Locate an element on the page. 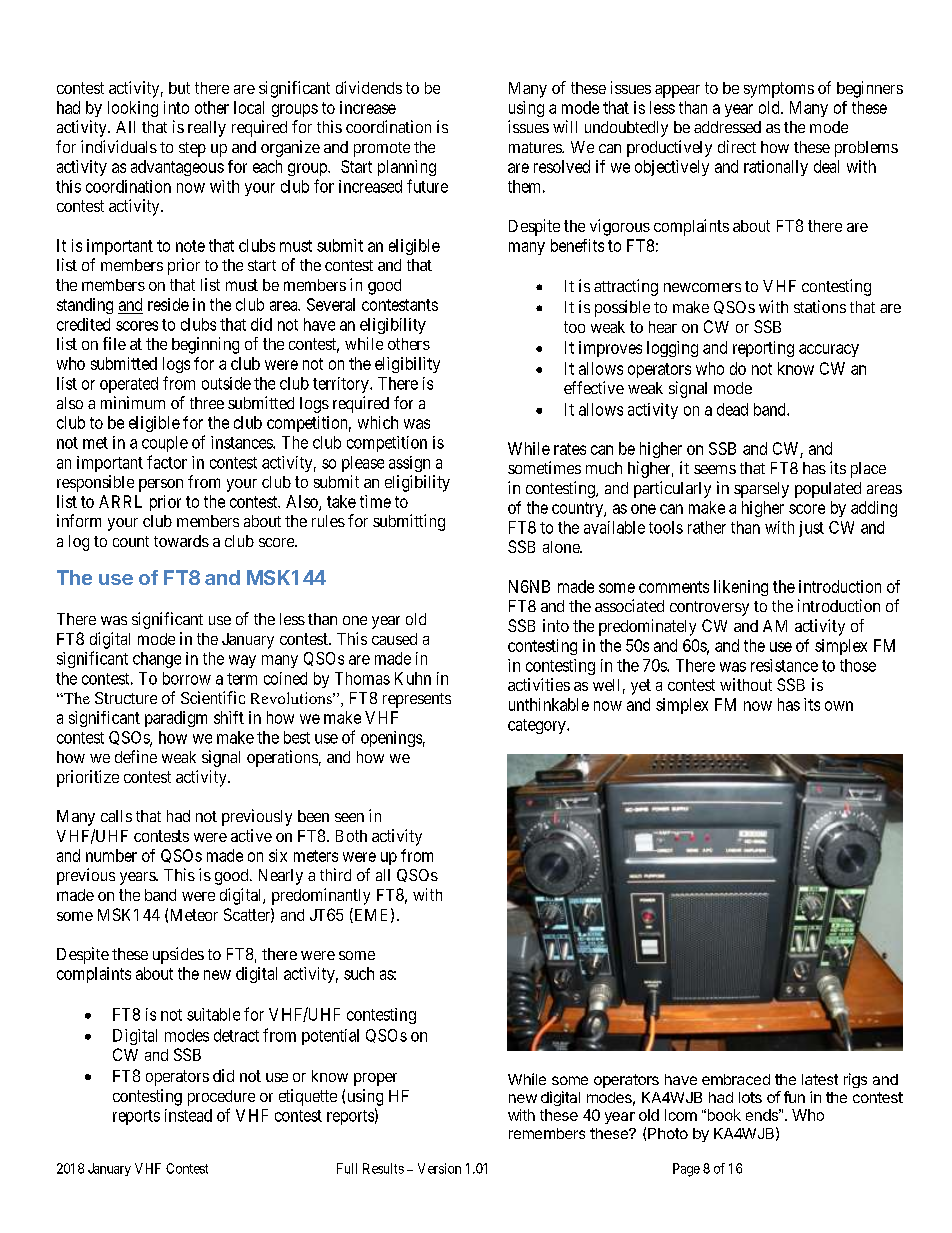 This image has height=1233, width=952. change is located at coordinates (157, 660).
